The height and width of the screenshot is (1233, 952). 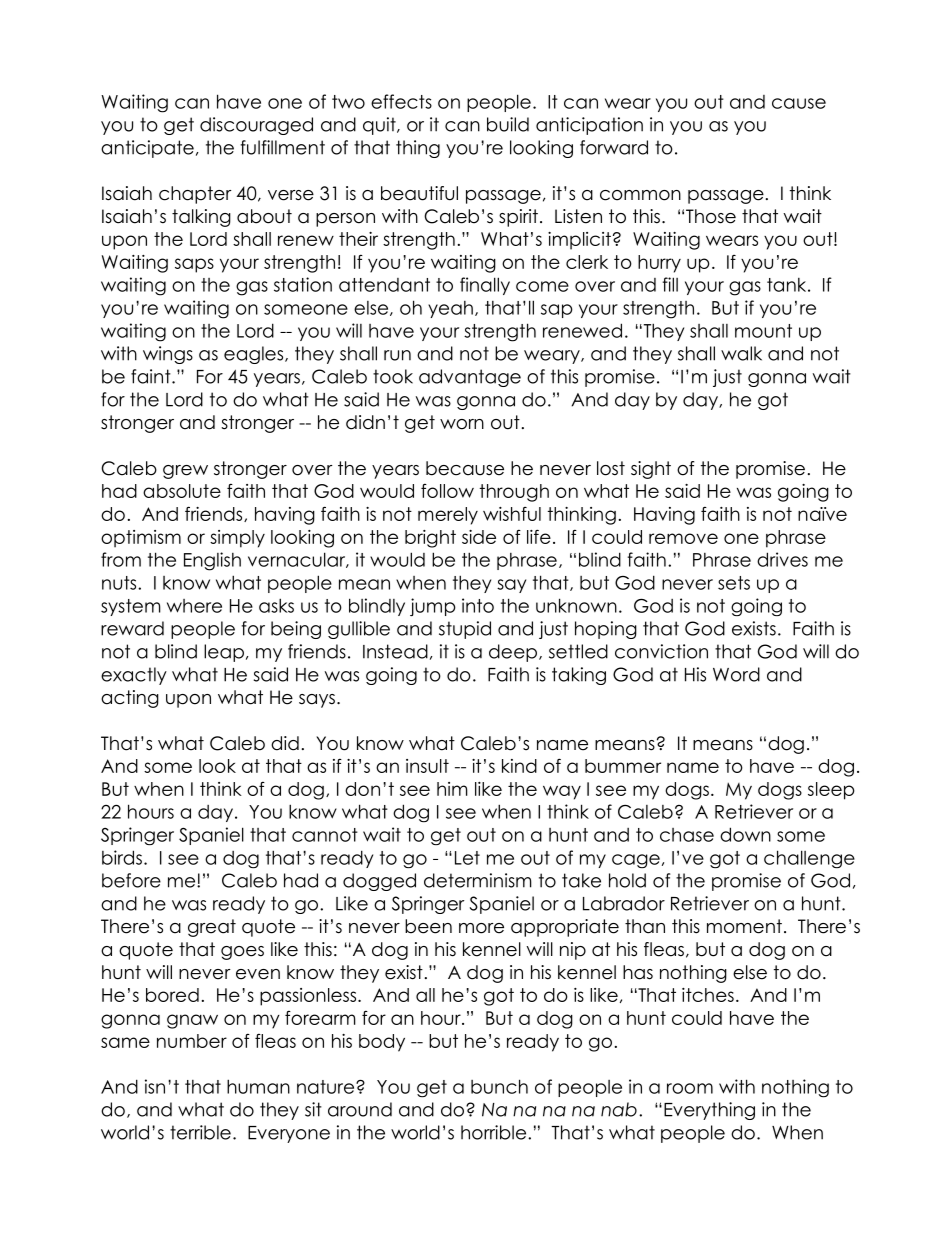 I want to click on wings, so click(x=168, y=355).
